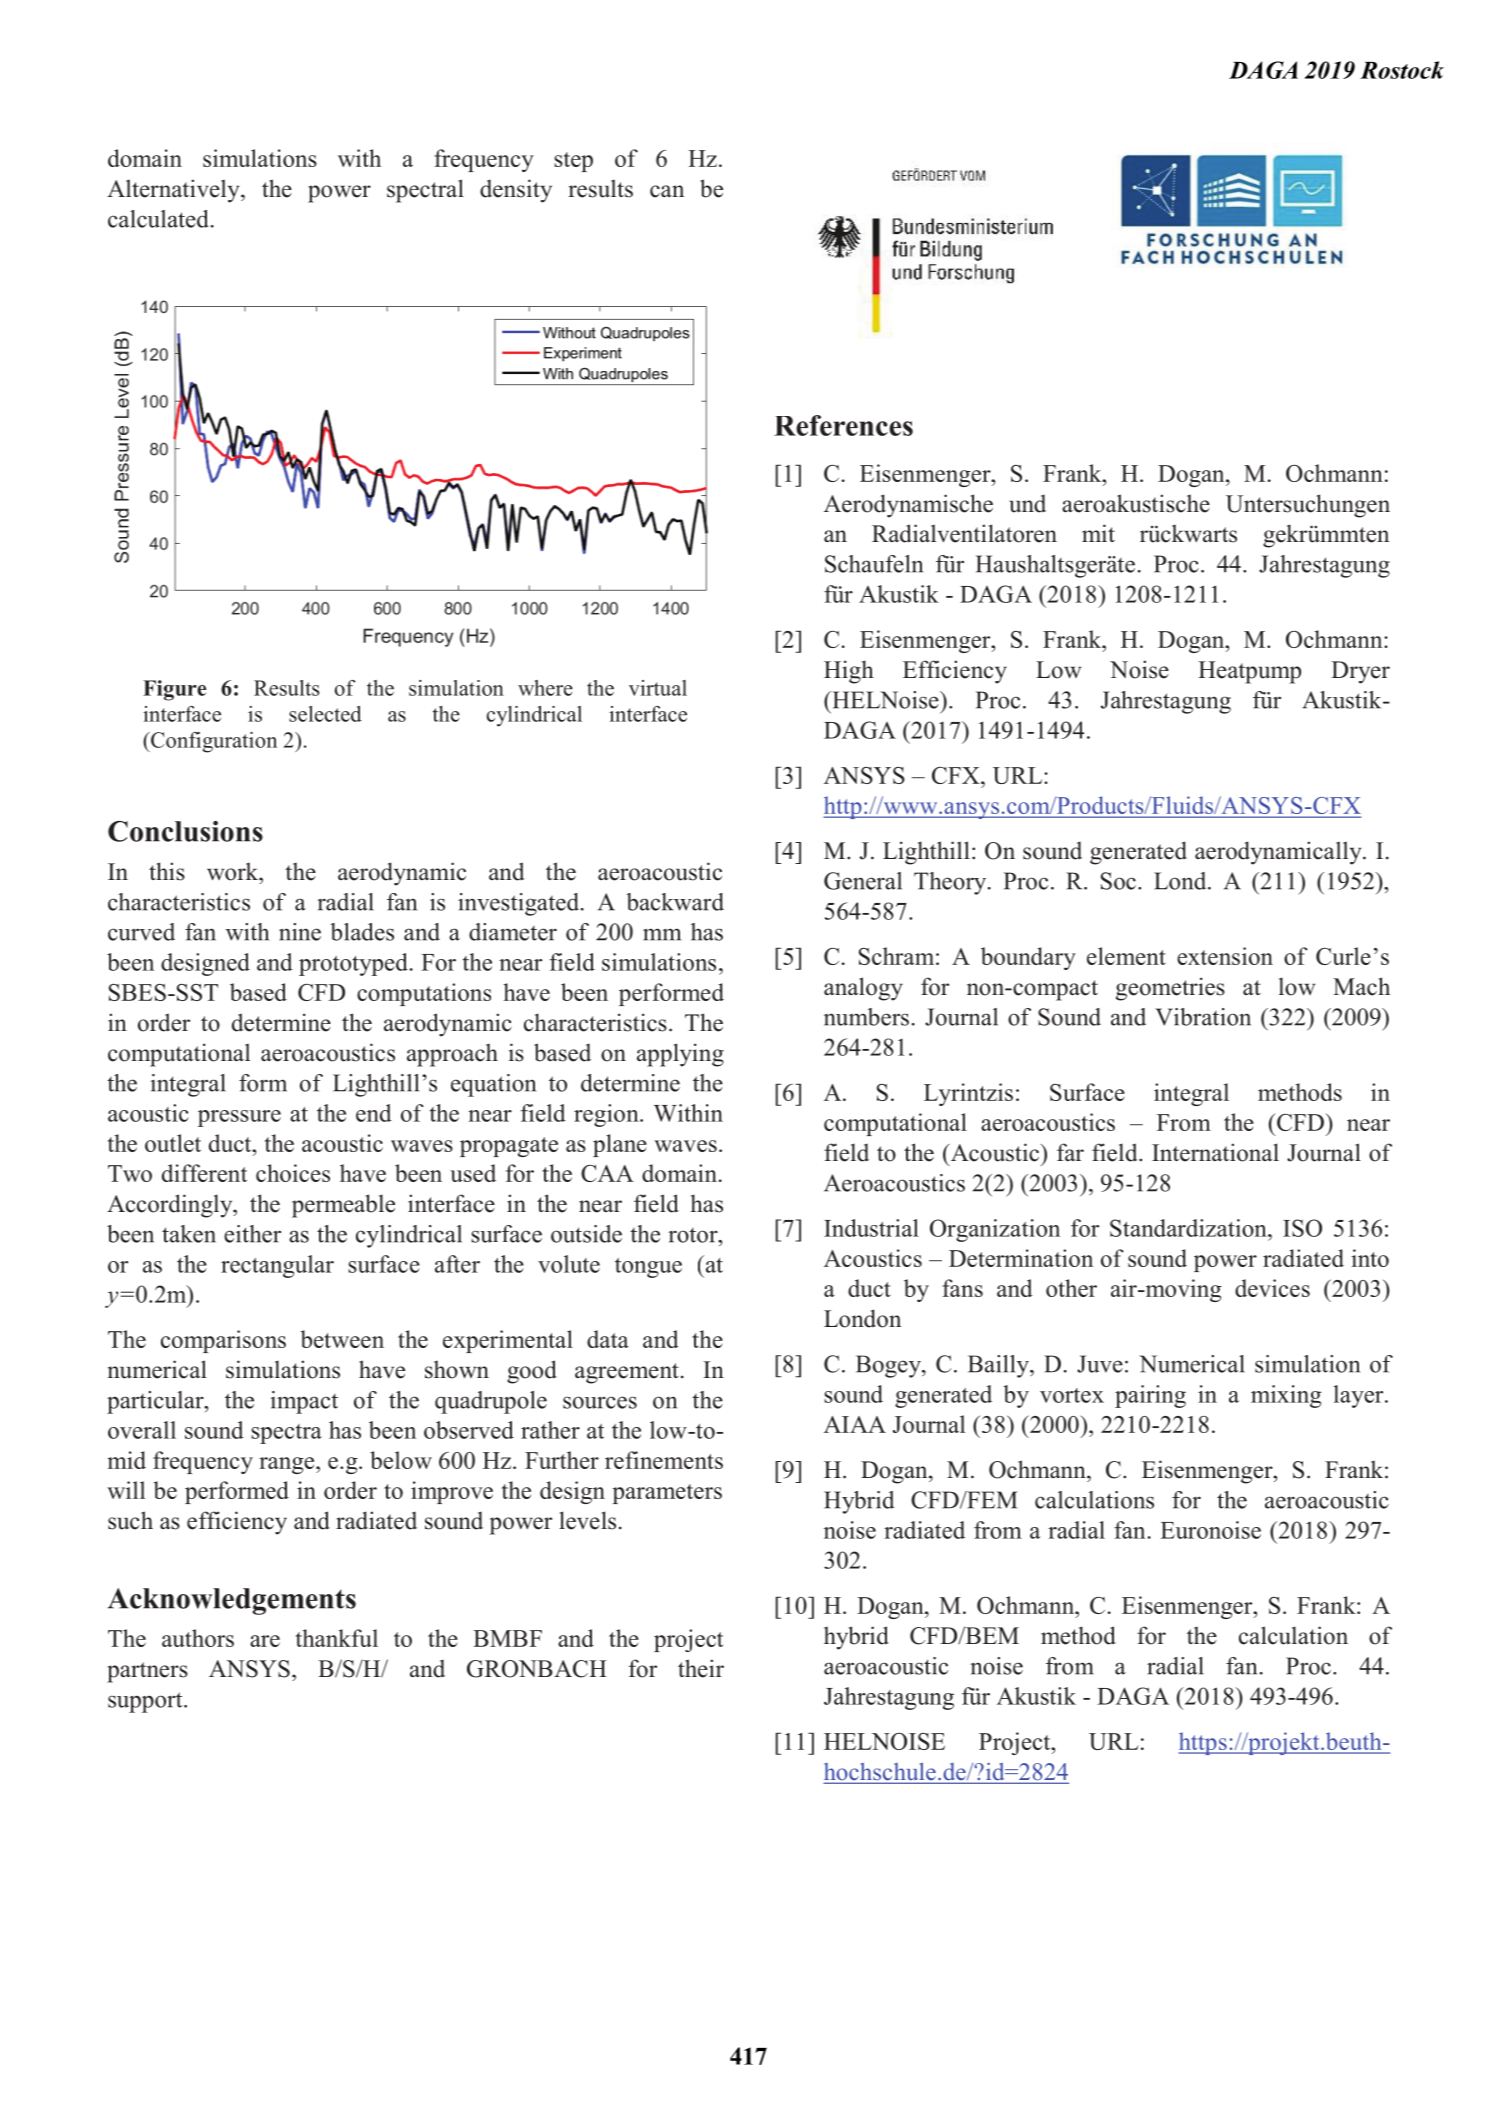 Image resolution: width=1497 pixels, height=2118 pixels. What do you see at coordinates (667, 191) in the screenshot?
I see `can` at bounding box center [667, 191].
